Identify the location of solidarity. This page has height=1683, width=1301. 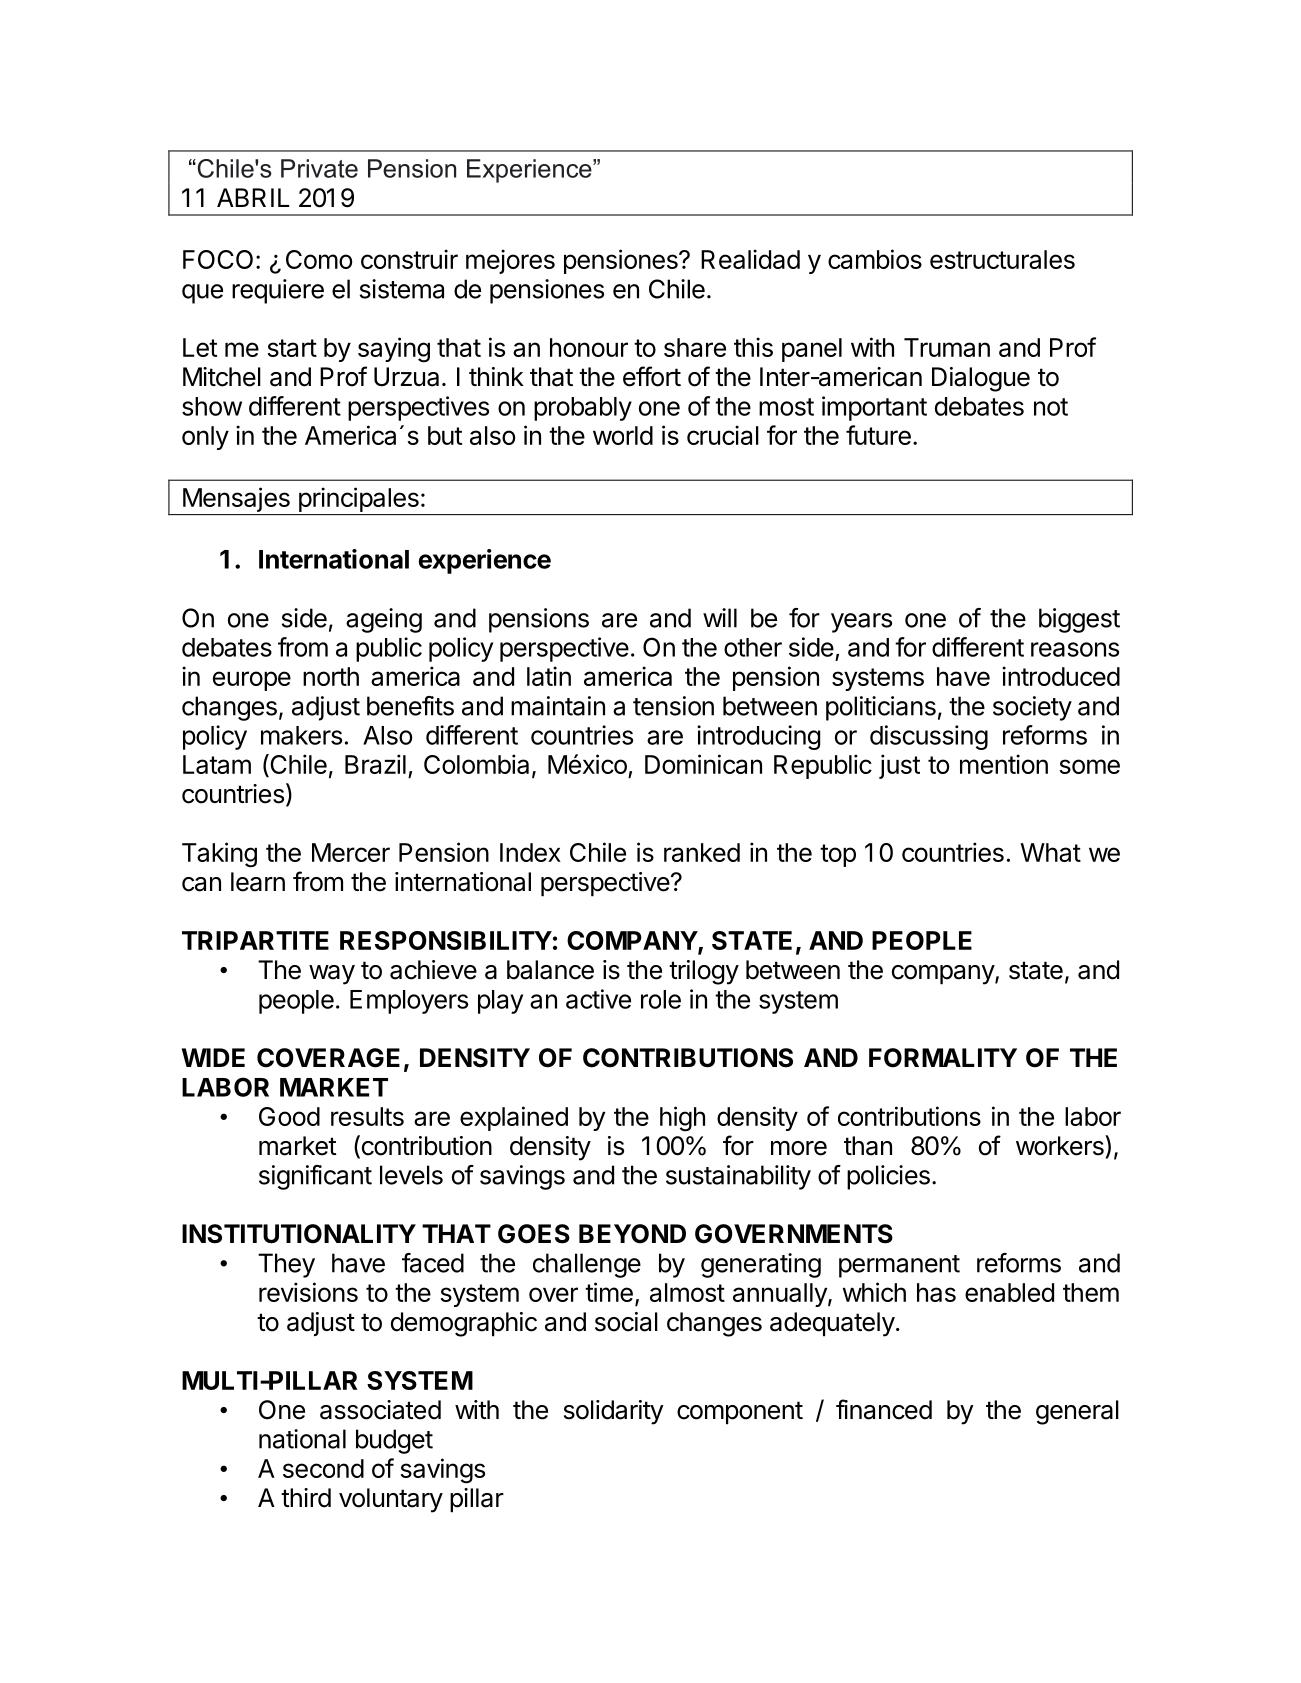
(614, 1412).
